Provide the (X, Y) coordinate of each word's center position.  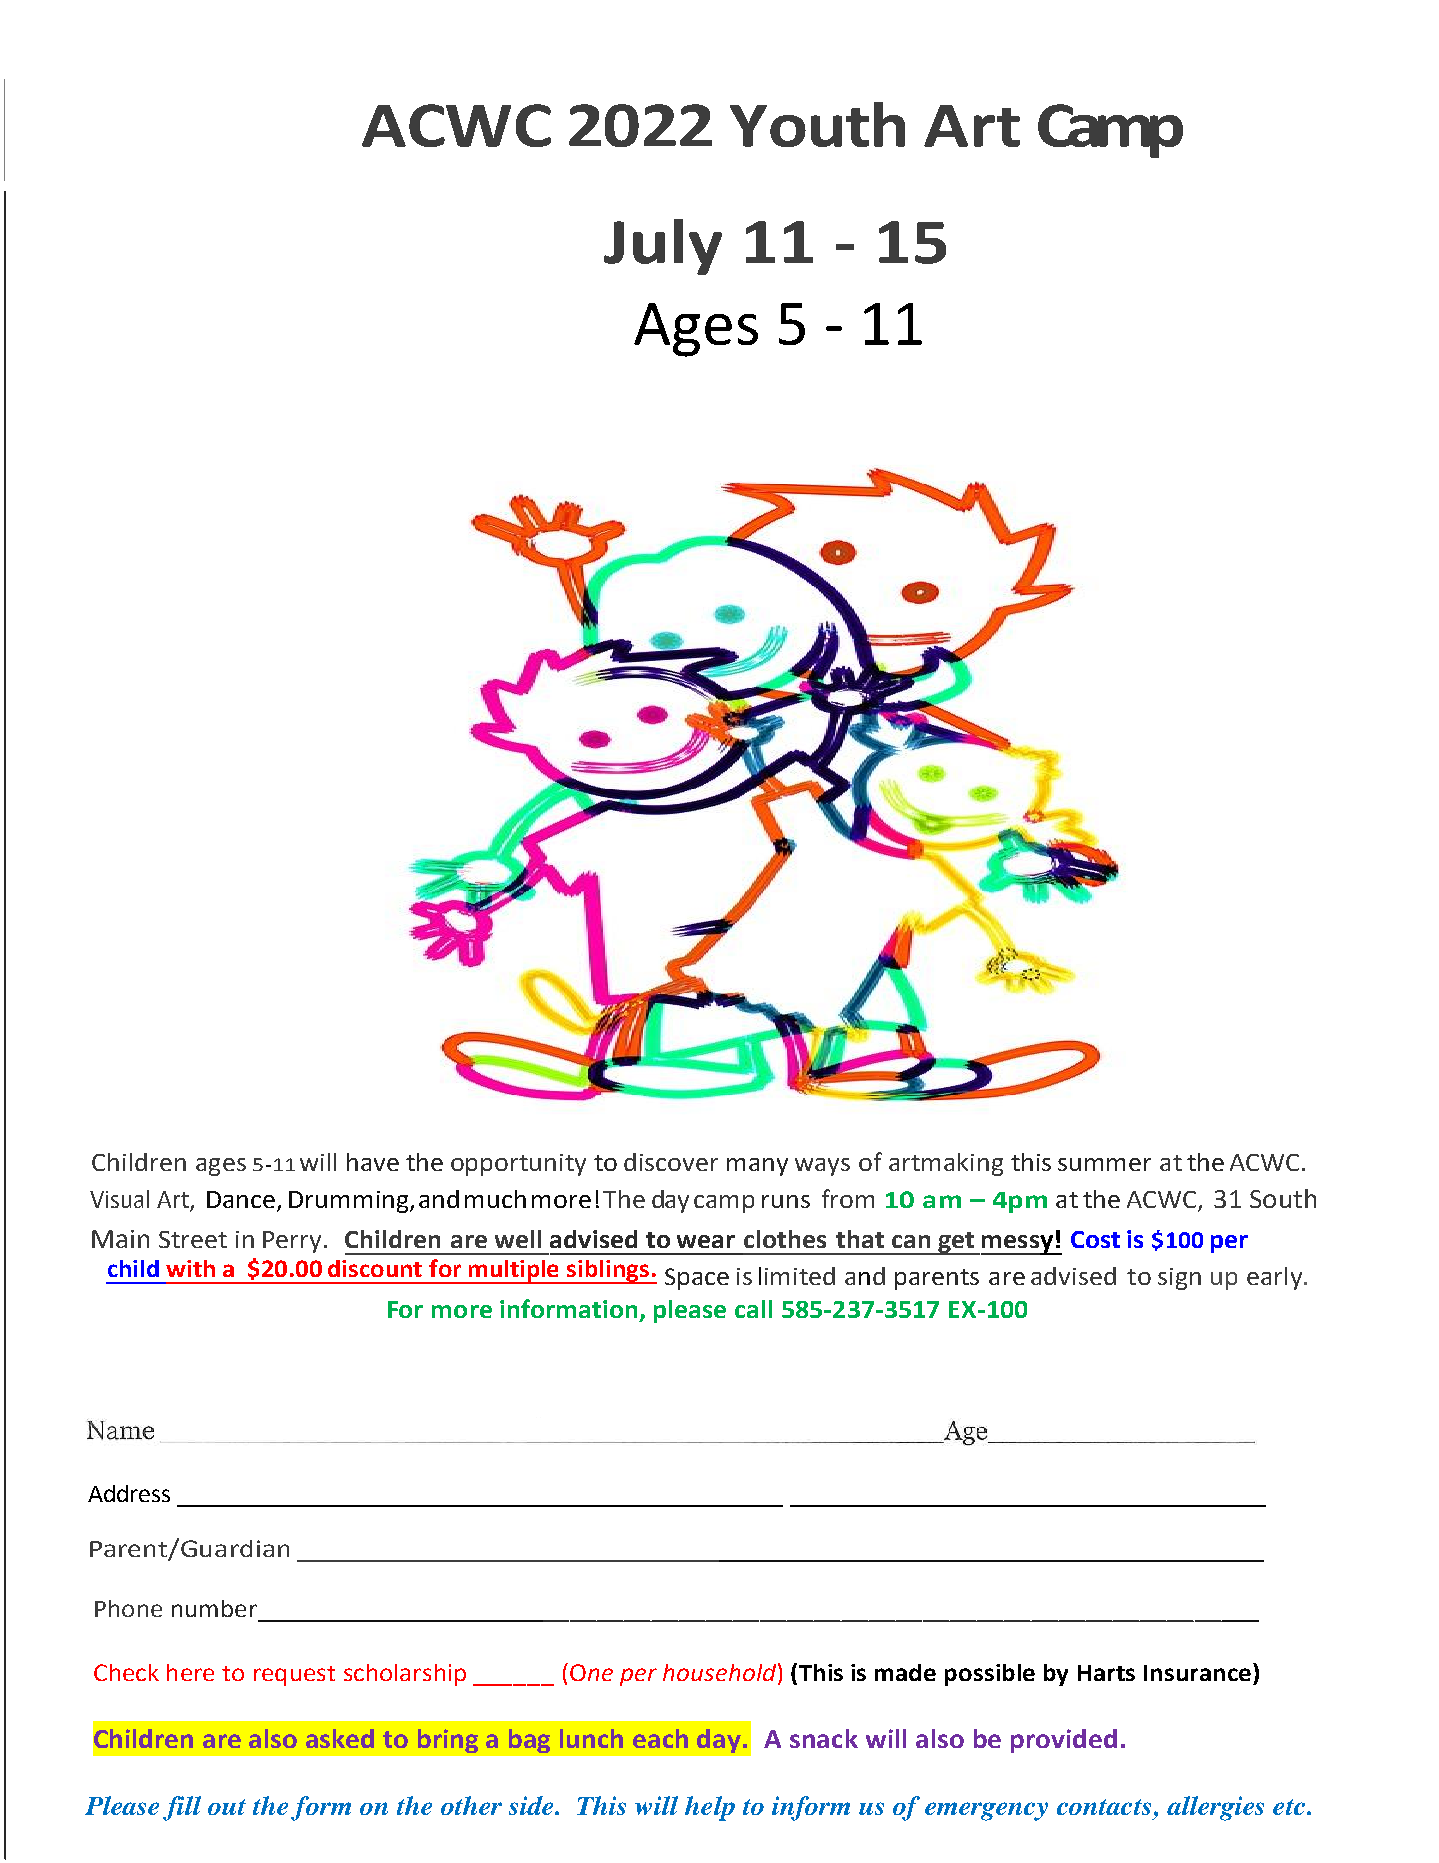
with (190, 1268)
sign (1179, 1279)
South (1283, 1198)
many (757, 1167)
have (373, 1162)
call (753, 1309)
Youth (817, 124)
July (663, 247)
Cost (1095, 1239)
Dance (242, 1201)
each (660, 1738)
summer (1104, 1164)
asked (340, 1738)
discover (671, 1162)
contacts (1104, 1807)
